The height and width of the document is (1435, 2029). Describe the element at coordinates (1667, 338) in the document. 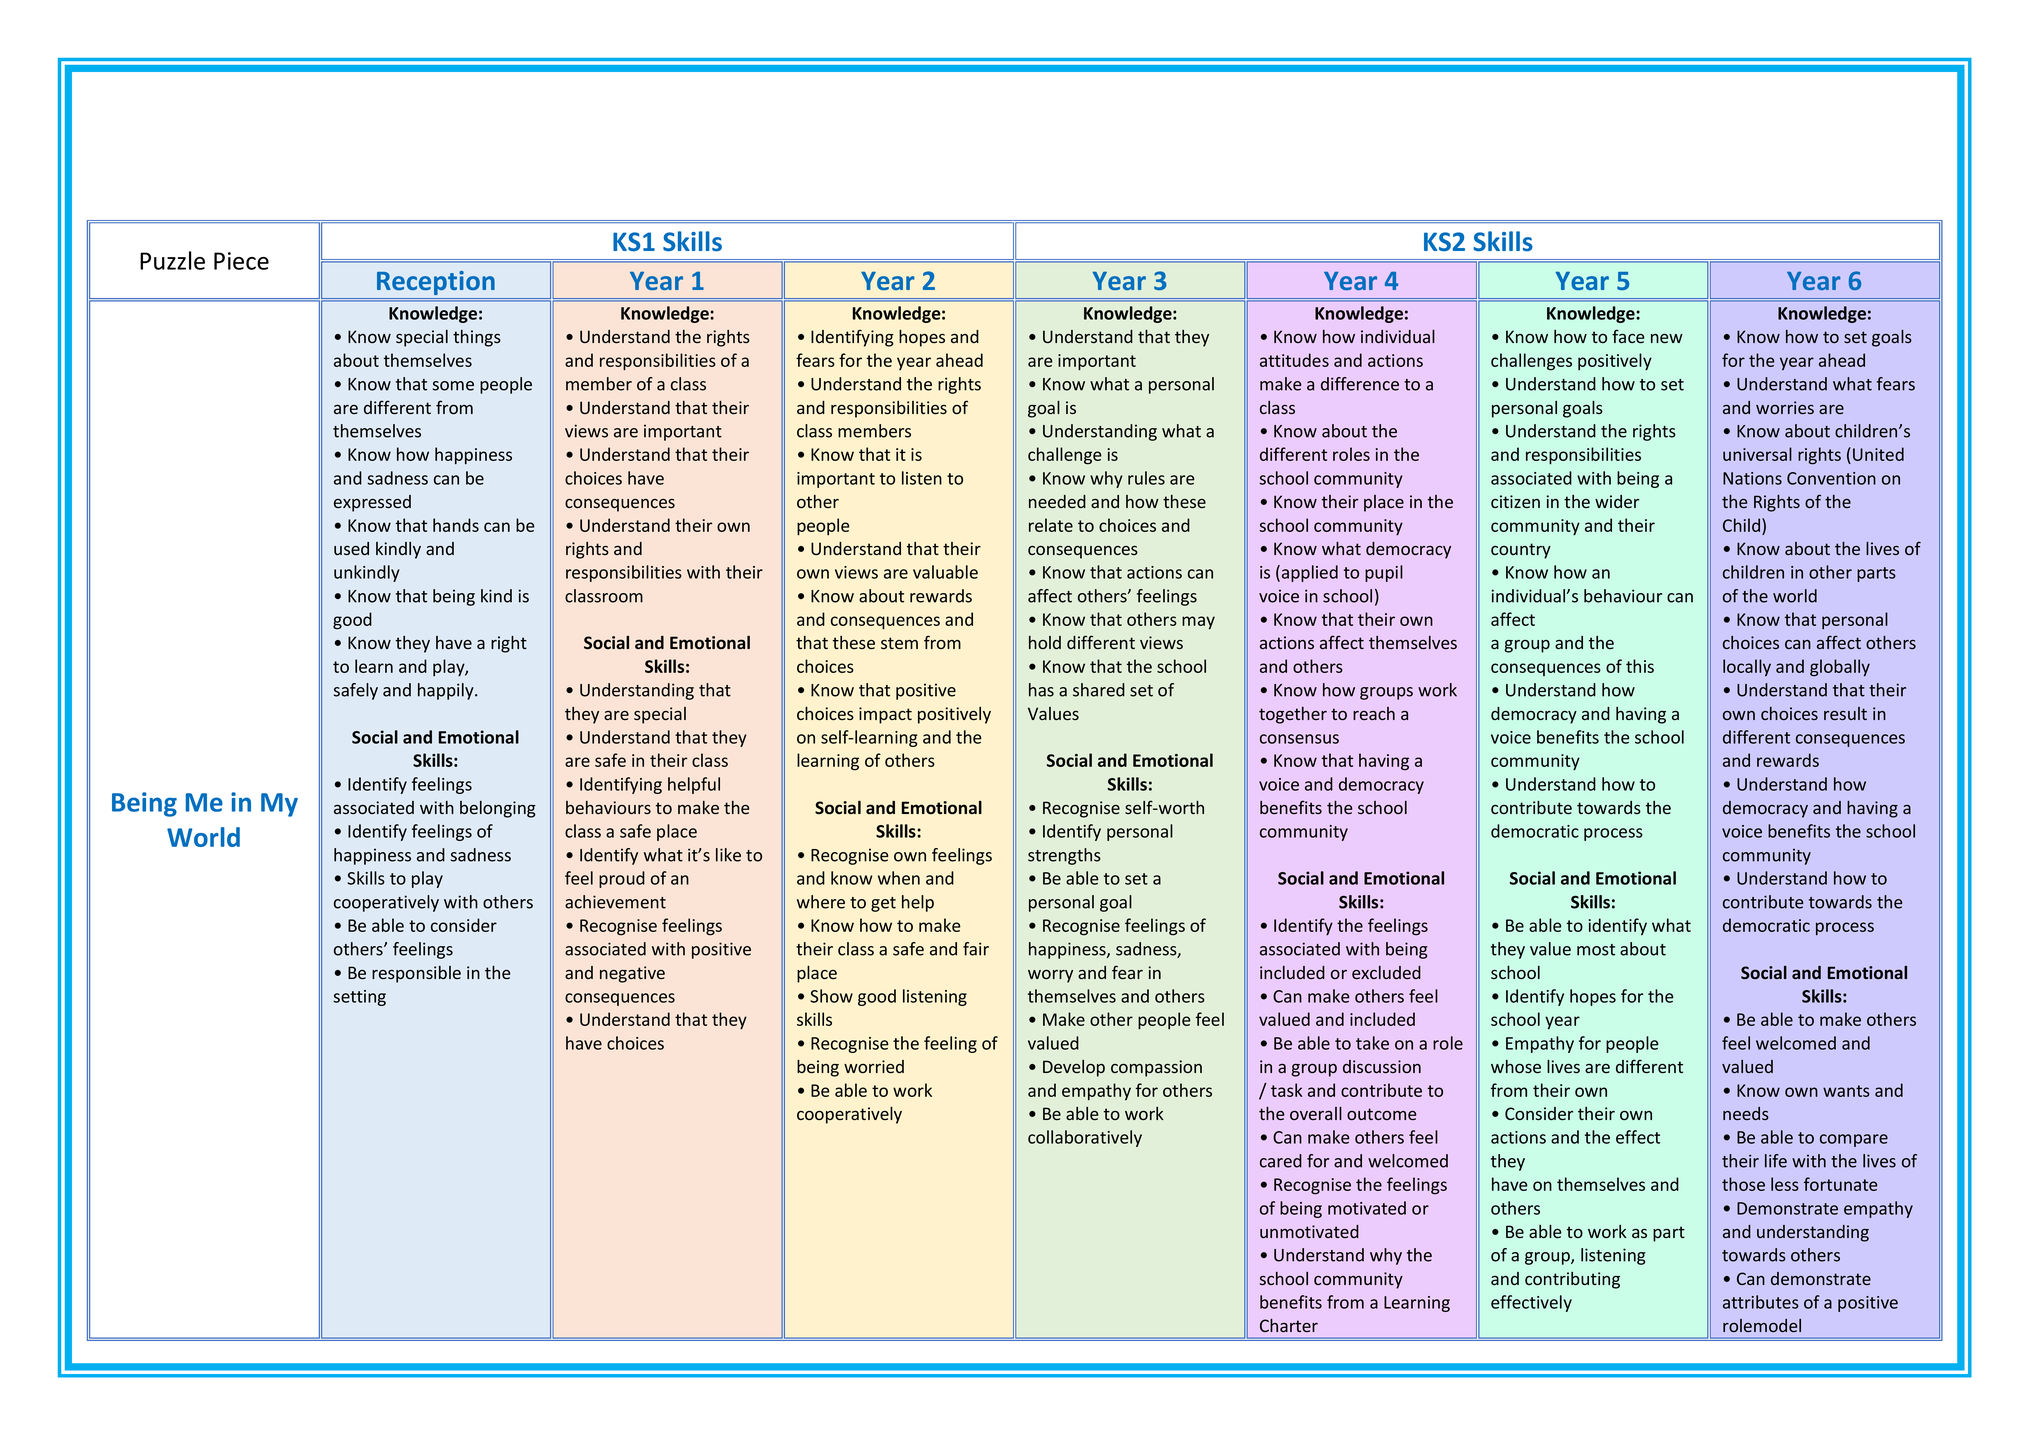

I see `new` at that location.
